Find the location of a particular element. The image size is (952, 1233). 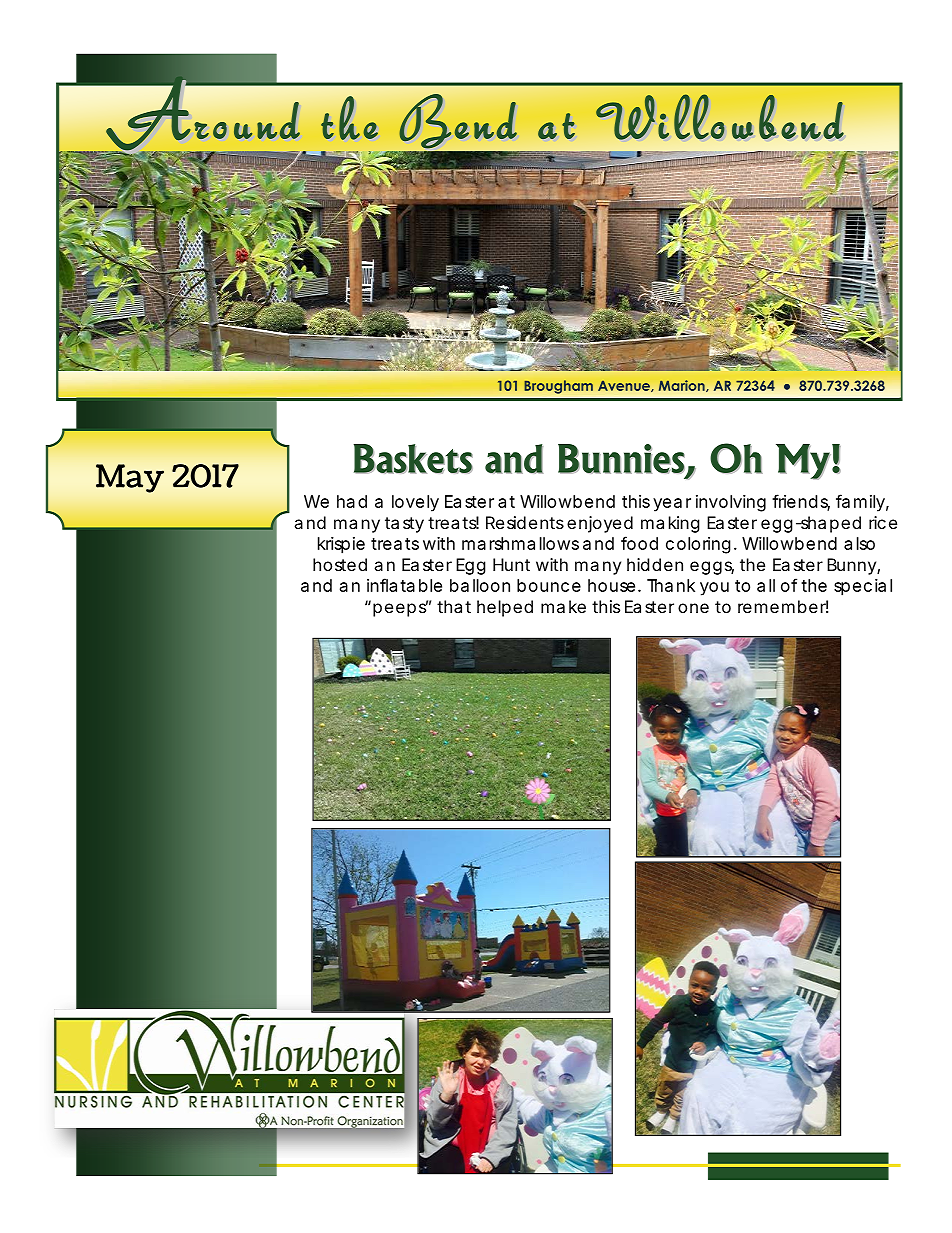

Residents is located at coordinates (525, 522).
